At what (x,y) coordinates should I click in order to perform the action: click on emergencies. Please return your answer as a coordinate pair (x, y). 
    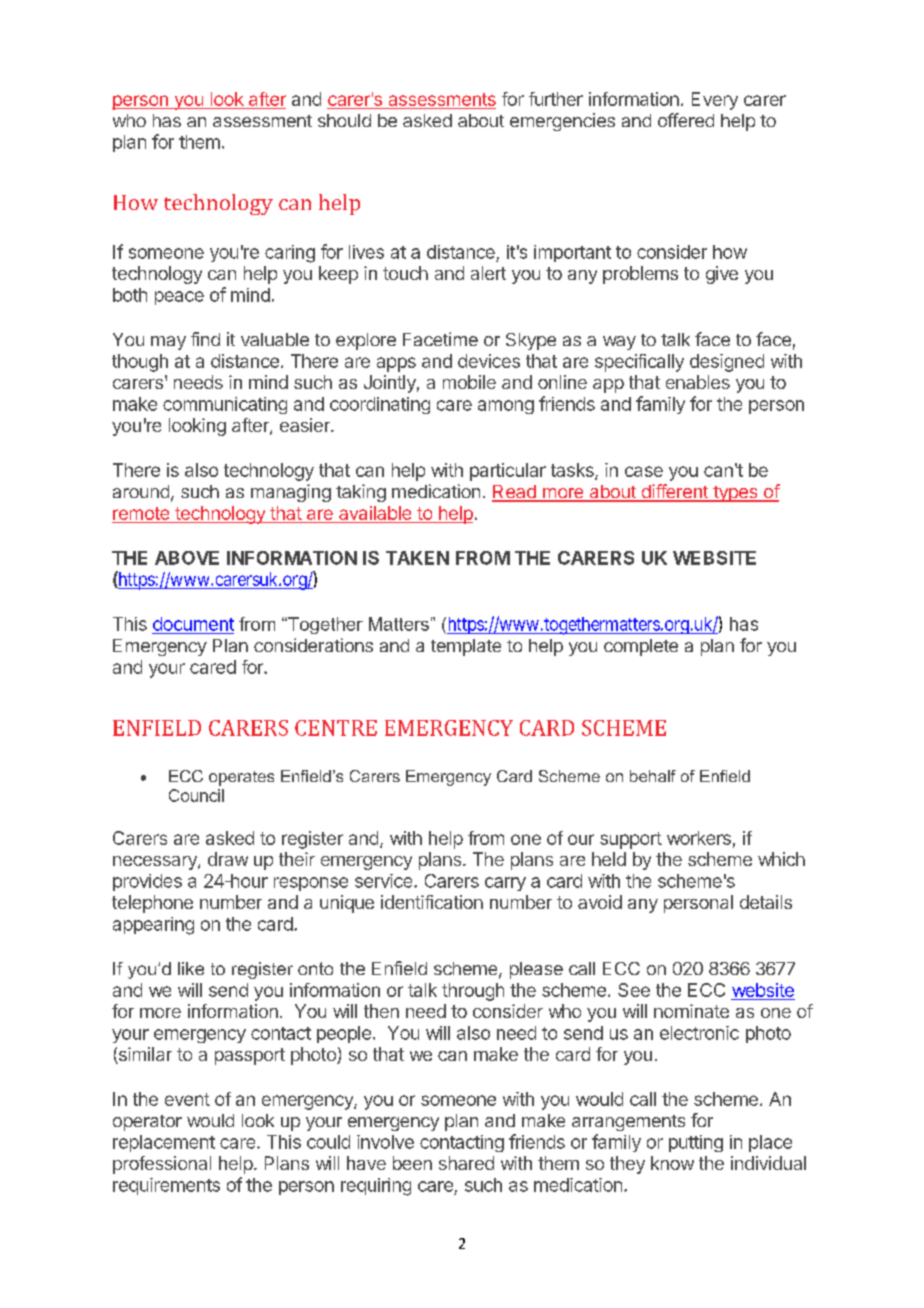
    Looking at the image, I should click on (562, 122).
